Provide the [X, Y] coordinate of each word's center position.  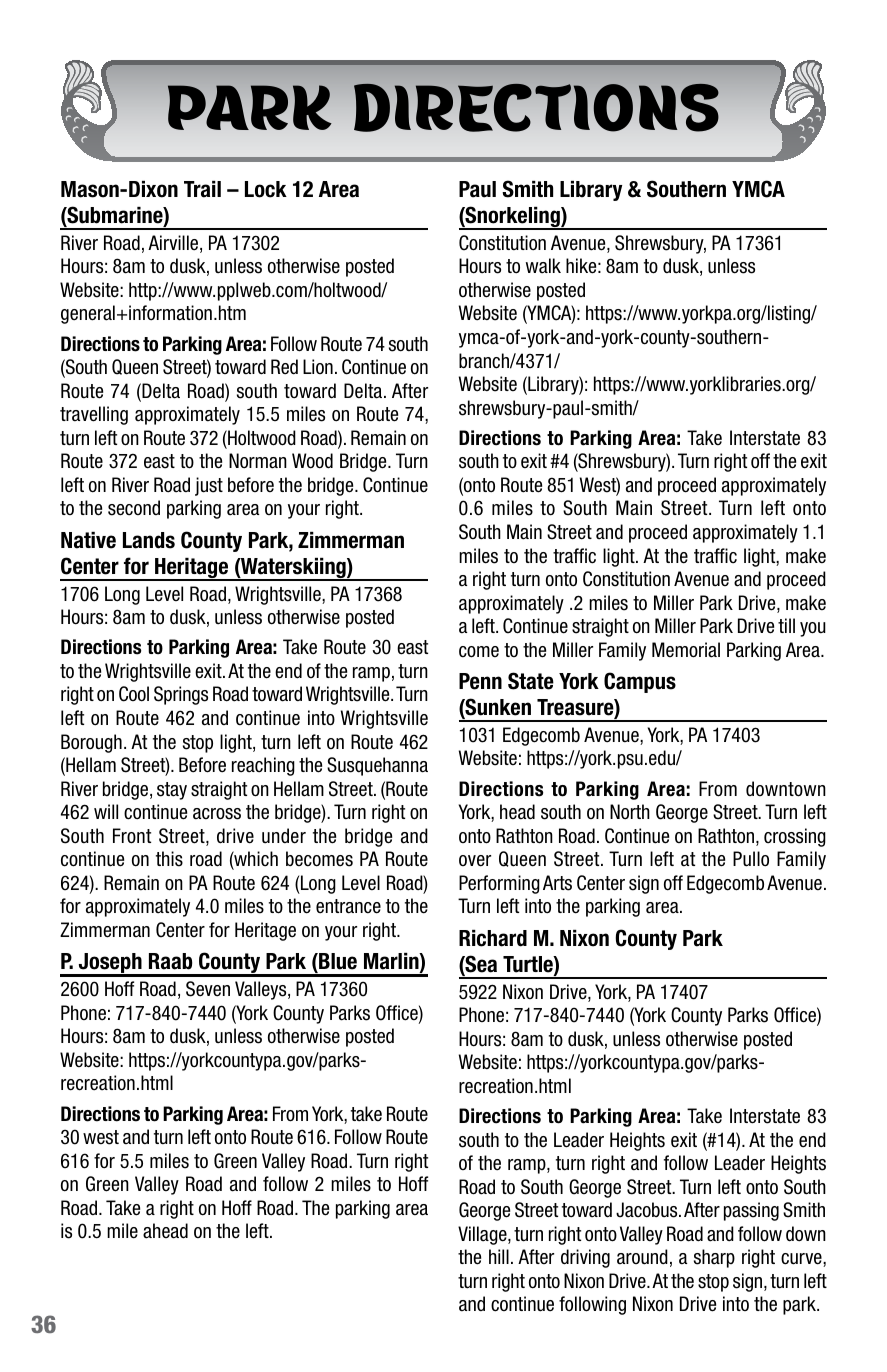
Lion [318, 366]
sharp [714, 1258]
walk [543, 266]
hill [499, 1256]
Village [483, 1235]
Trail [202, 189]
